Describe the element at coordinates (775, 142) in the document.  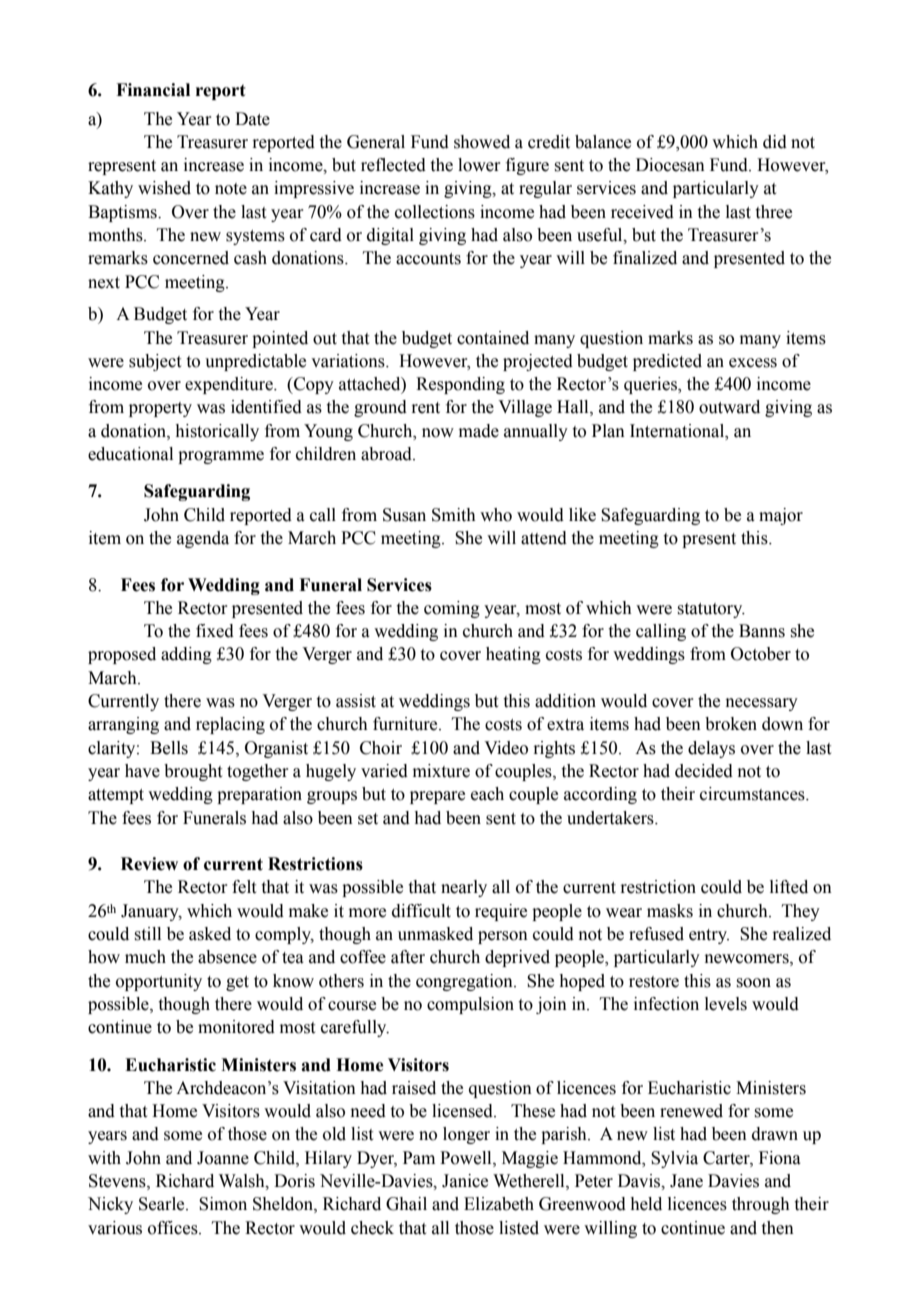
I see `did` at that location.
